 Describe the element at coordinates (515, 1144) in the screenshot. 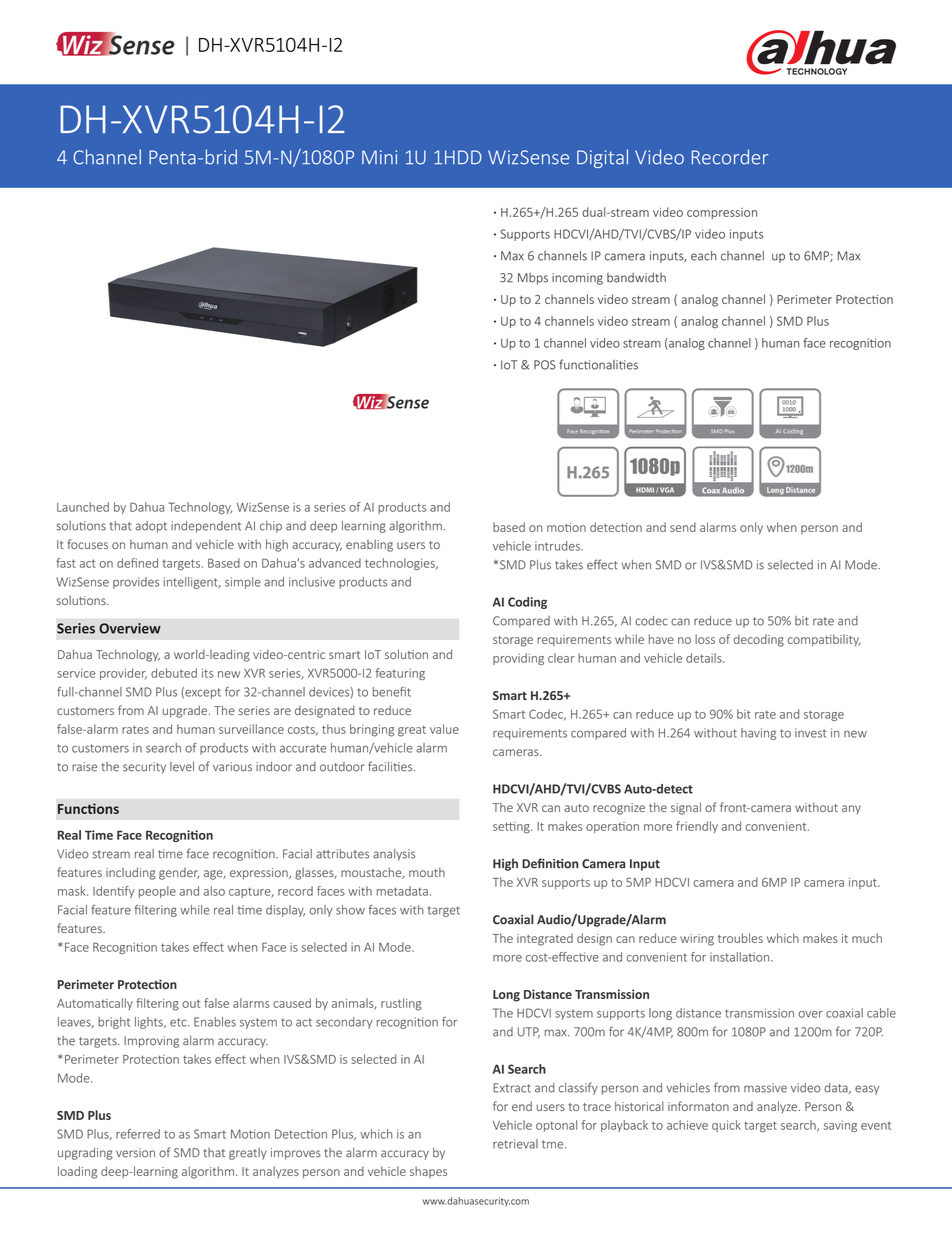

I see `retrieval` at that location.
